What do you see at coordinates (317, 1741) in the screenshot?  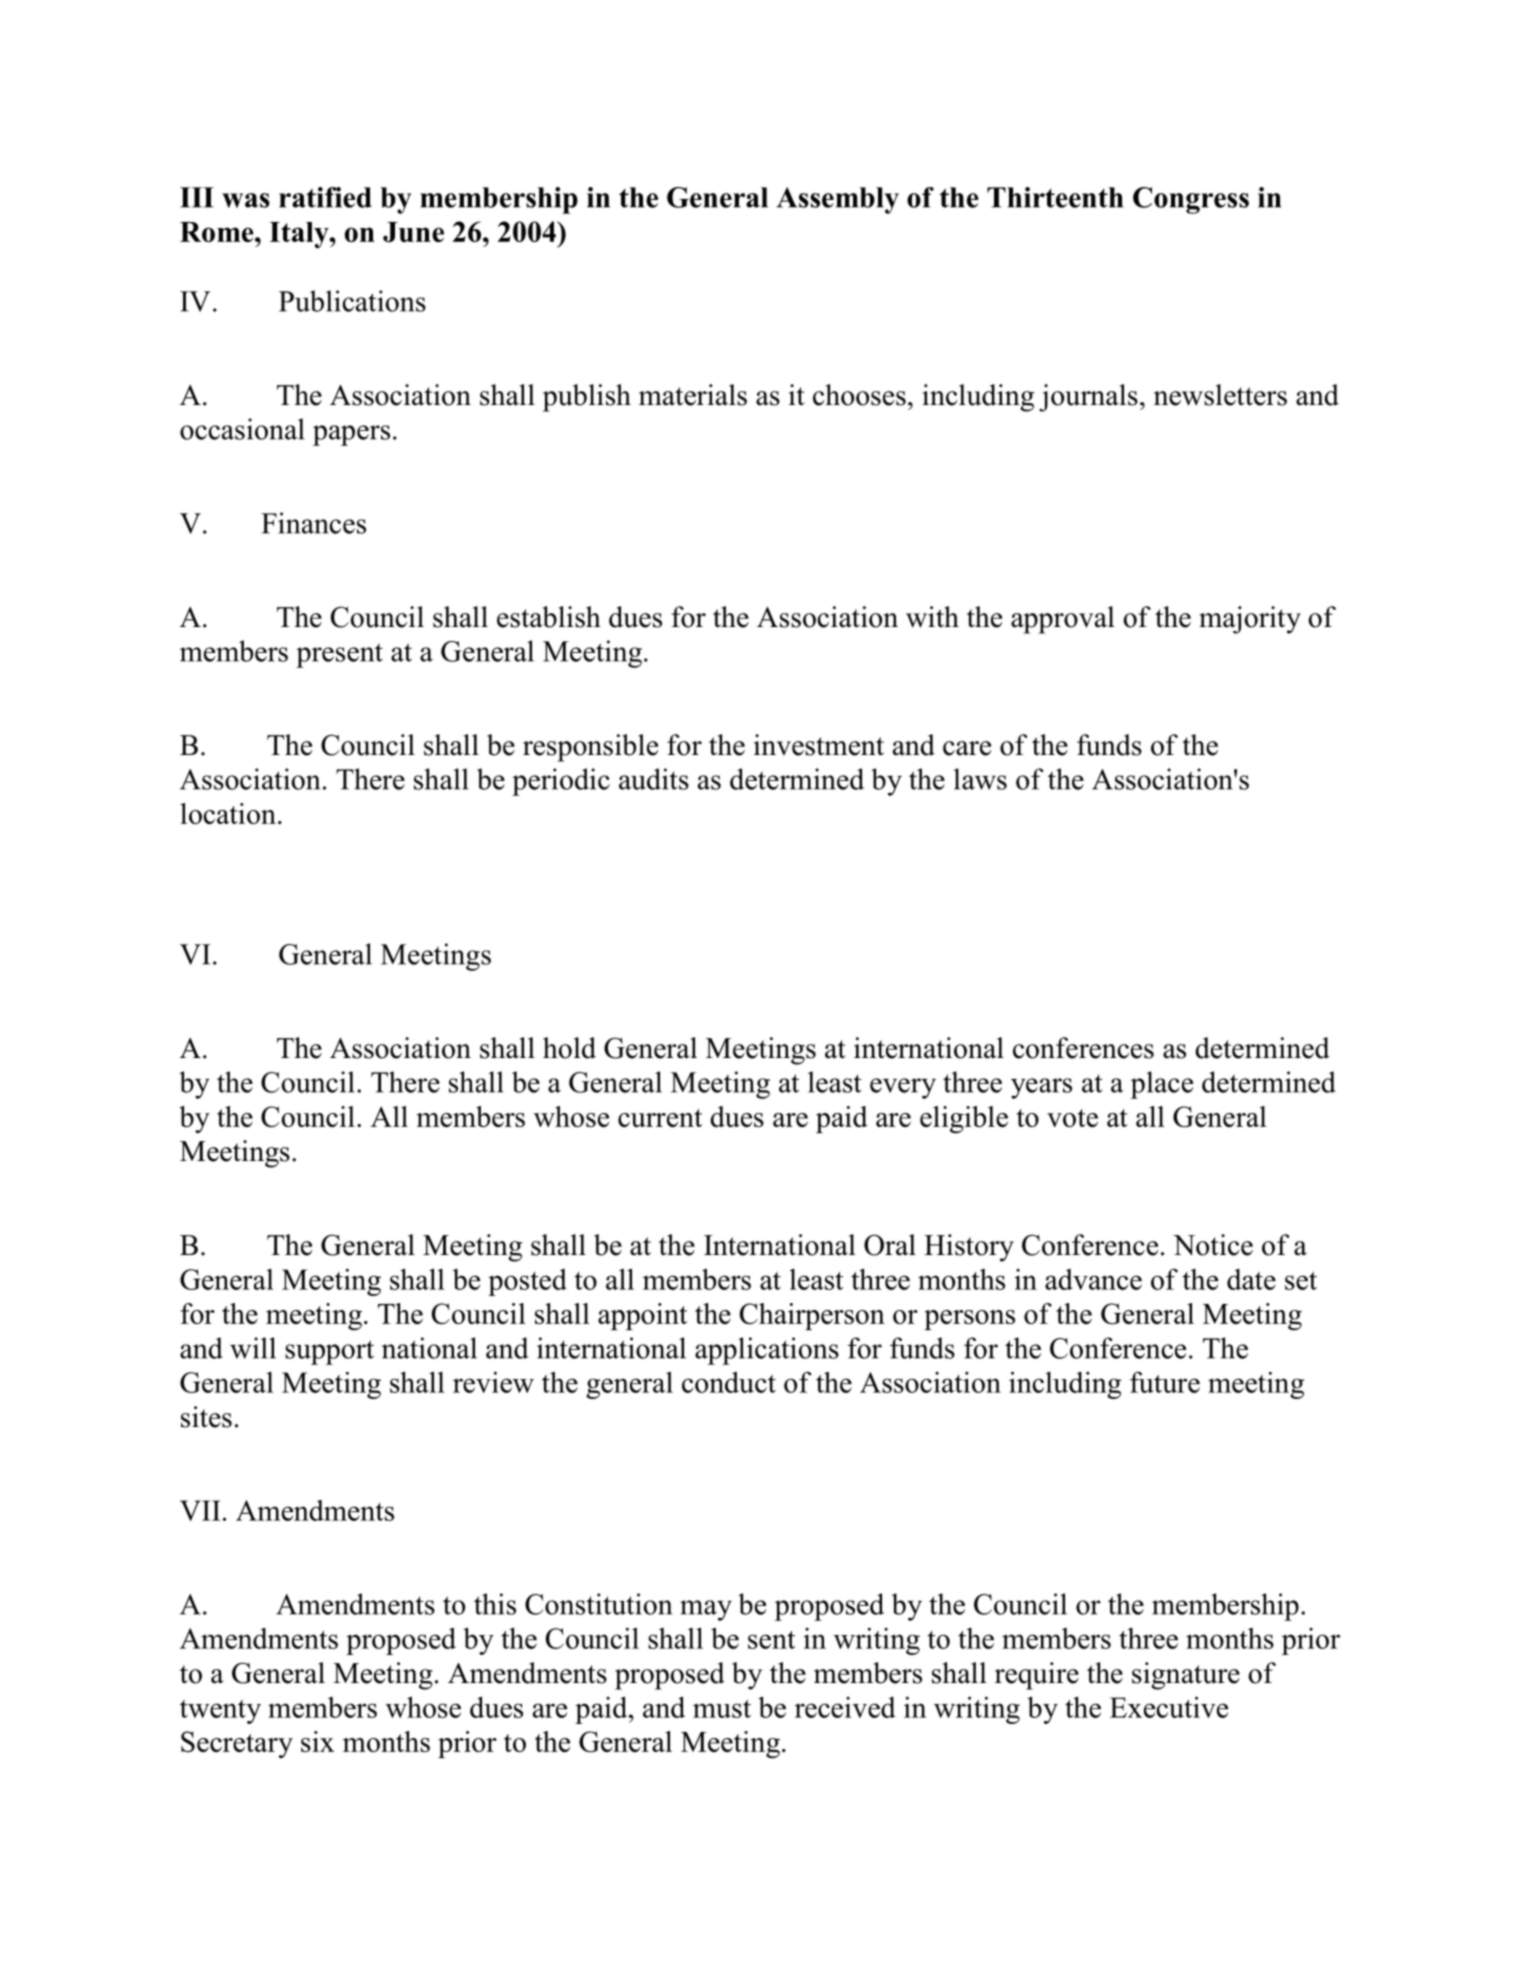 I see `six` at bounding box center [317, 1741].
